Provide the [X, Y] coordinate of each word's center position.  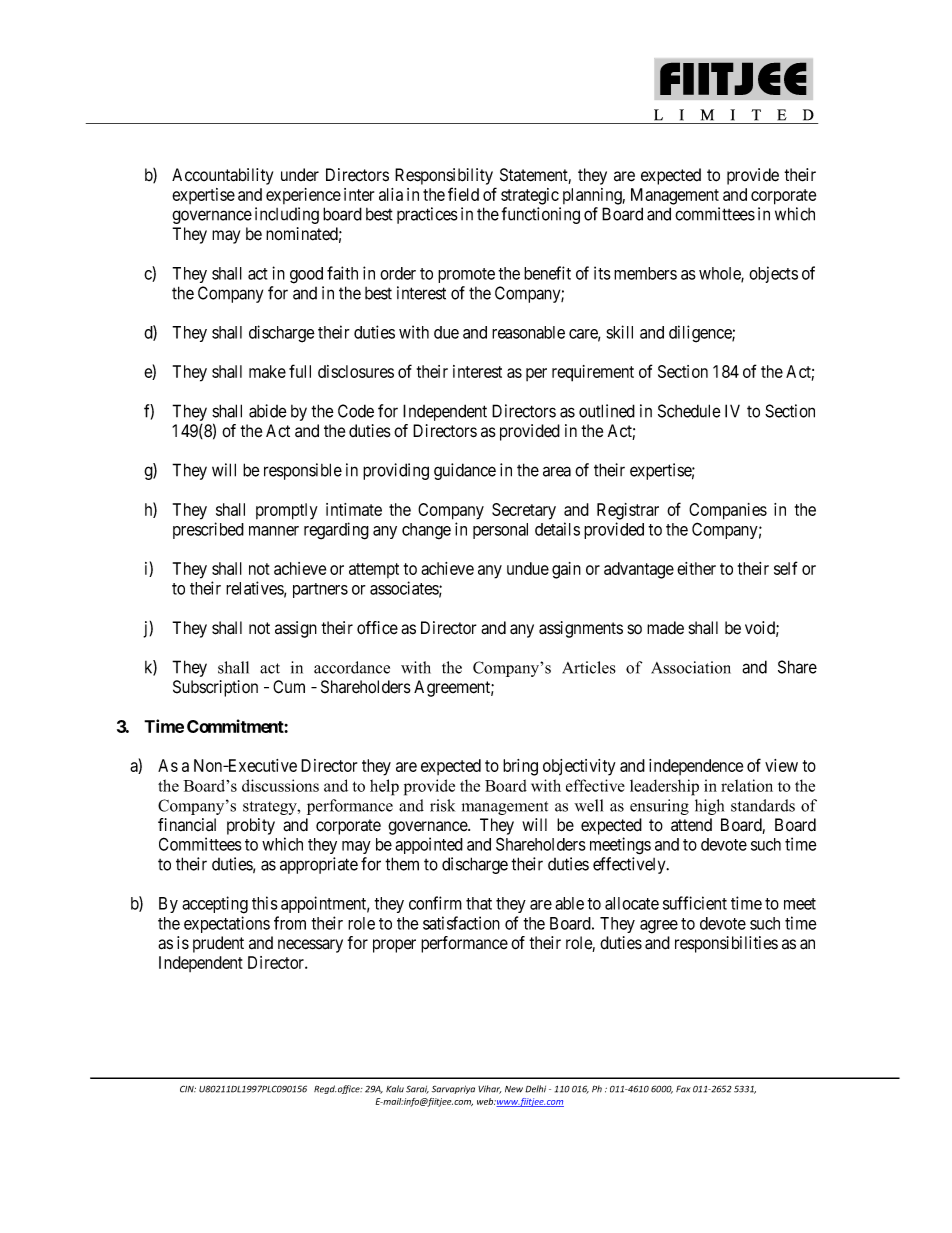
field [463, 194]
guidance [465, 471]
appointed [429, 845]
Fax [683, 1089]
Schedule [689, 411]
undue [528, 568]
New [514, 1089]
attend [691, 825]
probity [251, 826]
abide [268, 411]
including [287, 215]
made [665, 628]
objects [773, 274]
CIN [188, 1089]
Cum [289, 687]
